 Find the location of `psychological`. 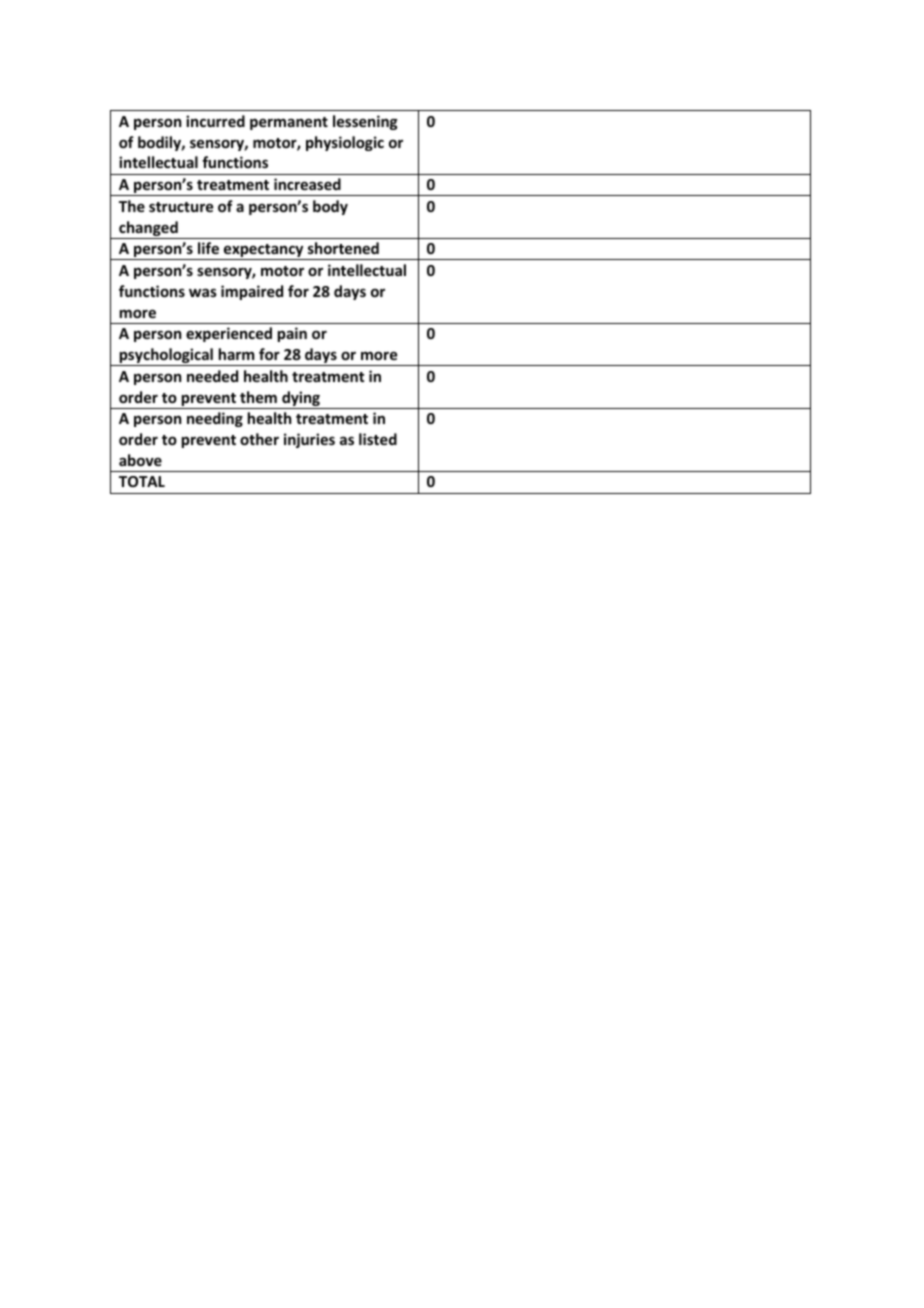

psychological is located at coordinates (166, 357).
